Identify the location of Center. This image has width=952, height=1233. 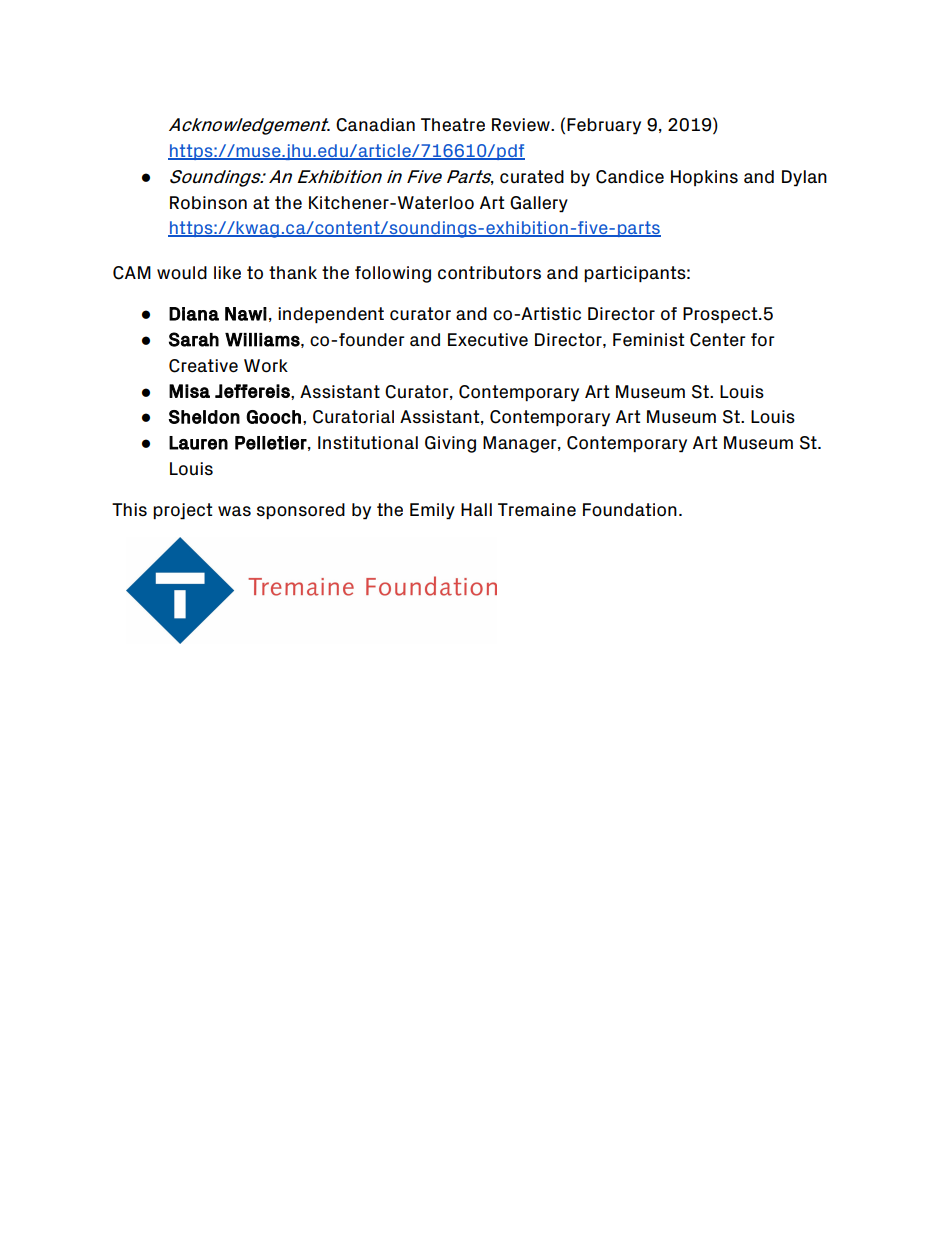
(718, 340).
